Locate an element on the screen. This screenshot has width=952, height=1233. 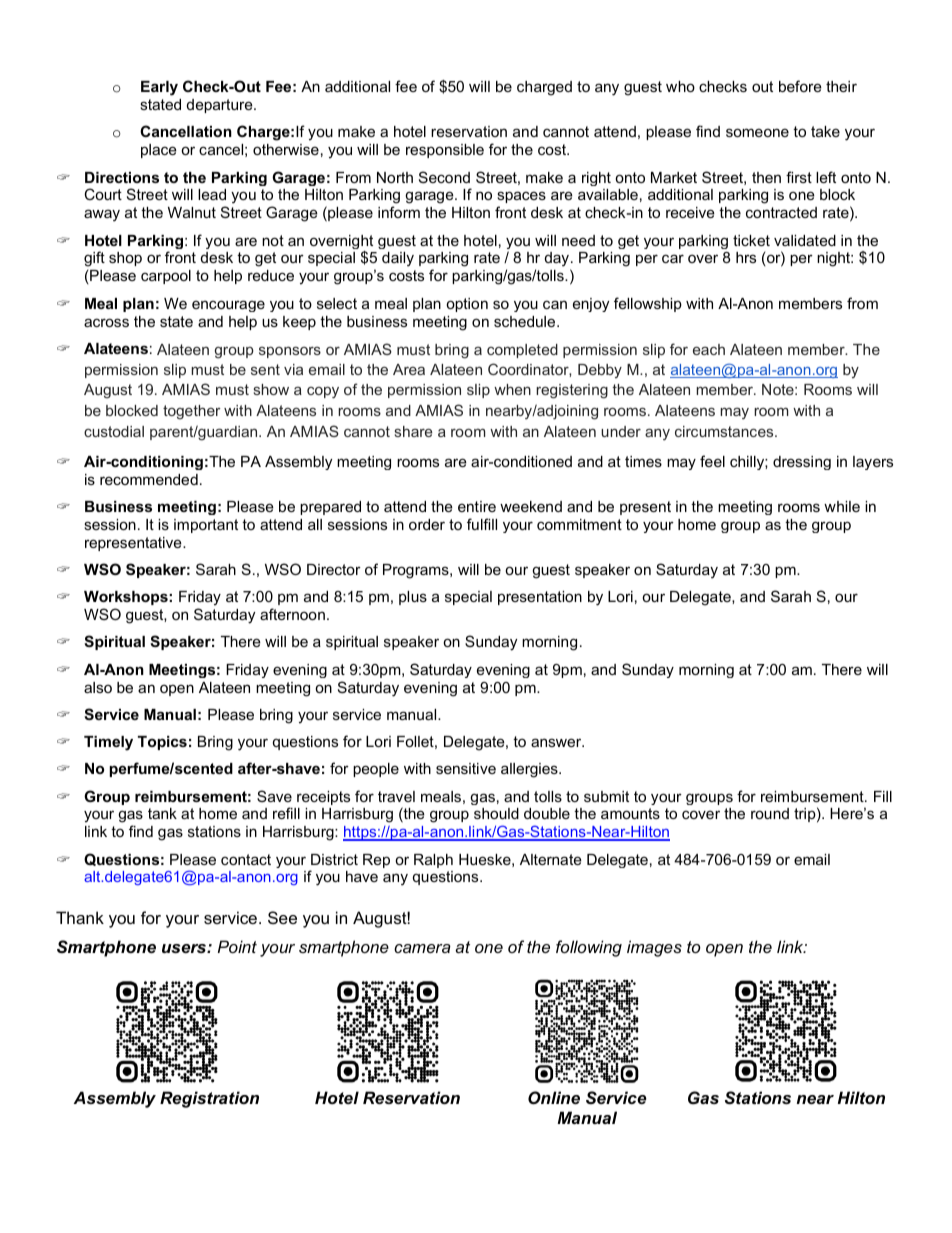
Online is located at coordinates (554, 1097).
